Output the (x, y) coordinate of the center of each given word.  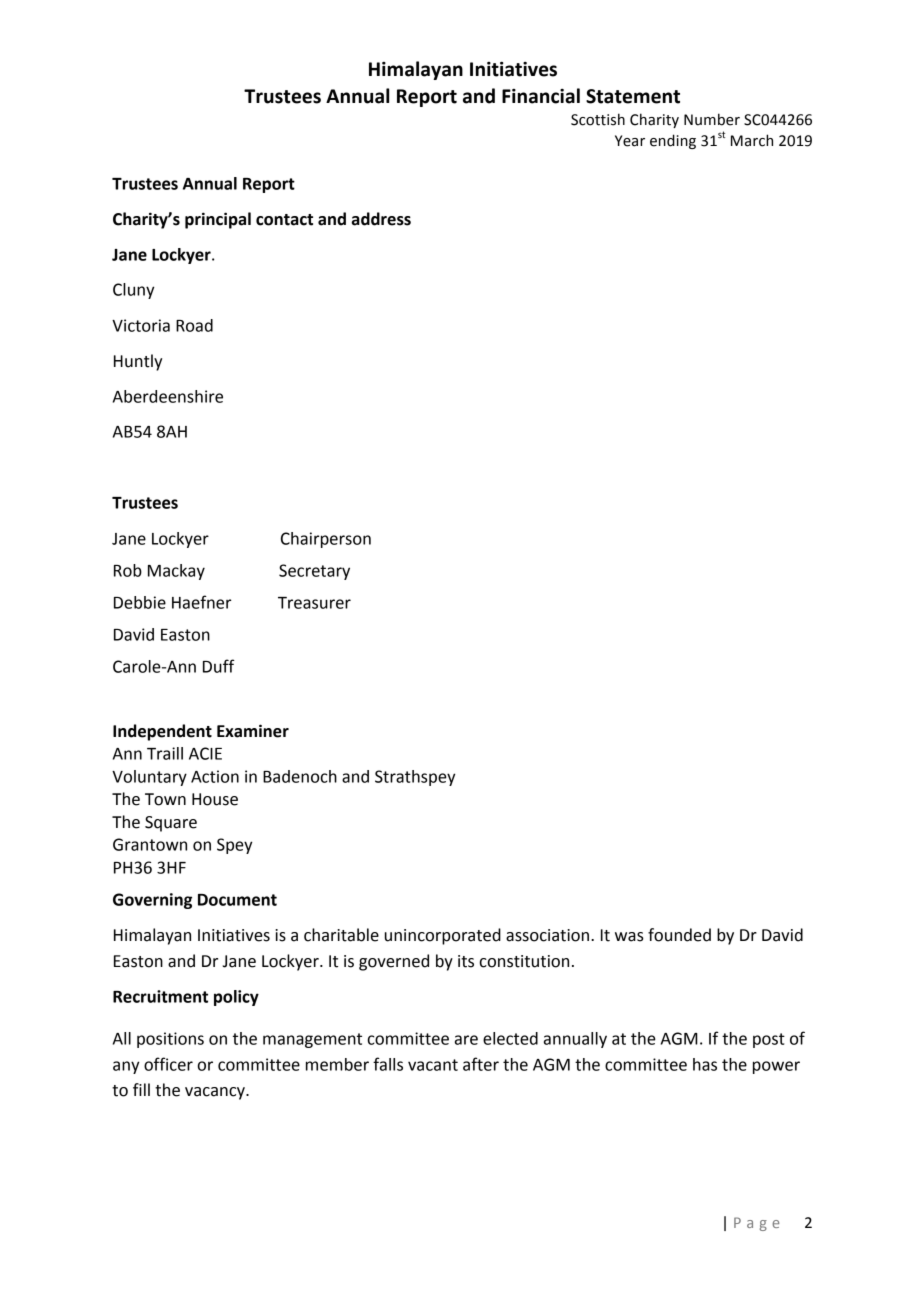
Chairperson (326, 540)
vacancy (216, 1093)
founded (679, 935)
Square (171, 824)
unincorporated (443, 936)
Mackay (176, 572)
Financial (541, 96)
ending (673, 141)
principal (218, 220)
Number (712, 119)
